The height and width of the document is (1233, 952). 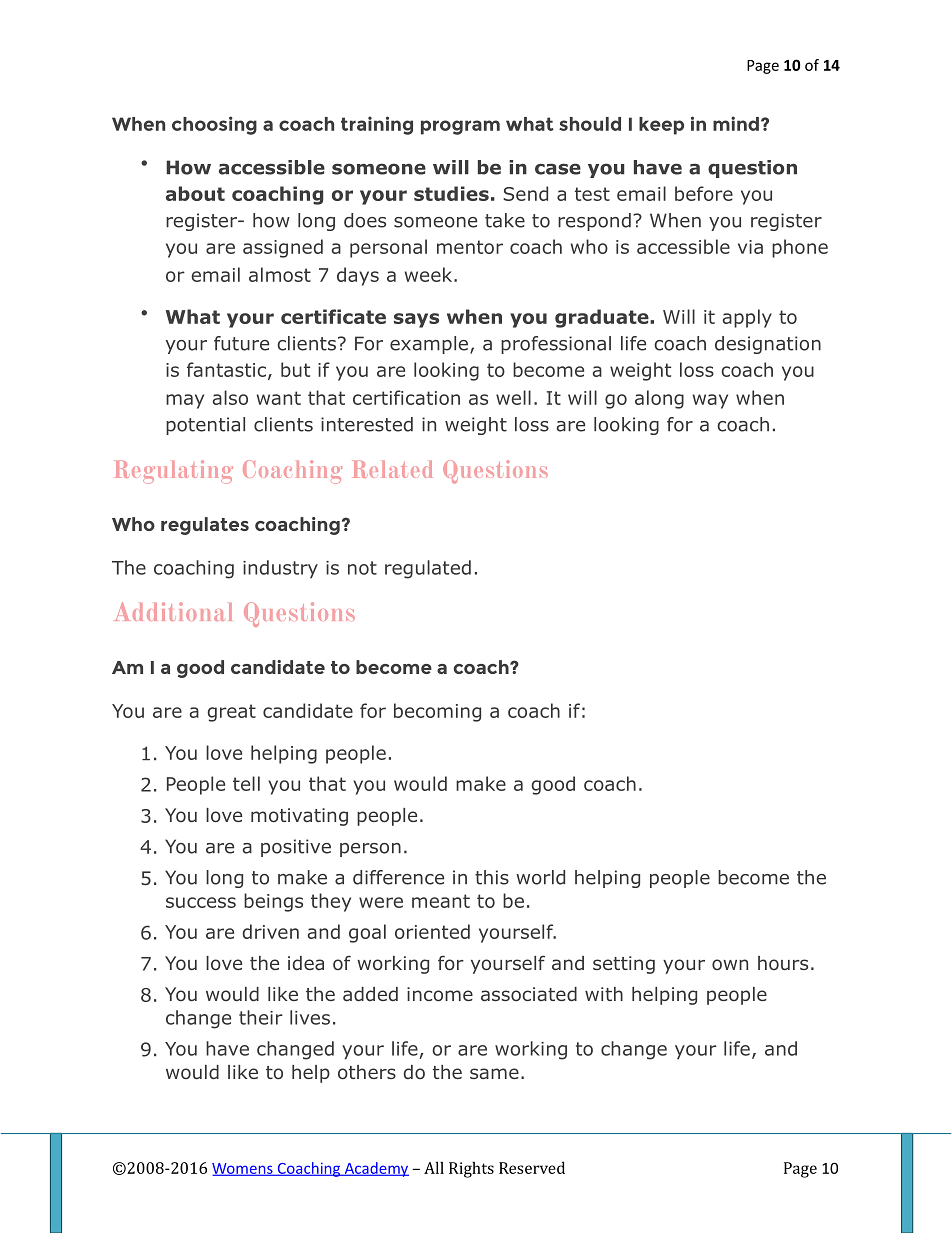 What do you see at coordinates (232, 713) in the document?
I see `great` at bounding box center [232, 713].
